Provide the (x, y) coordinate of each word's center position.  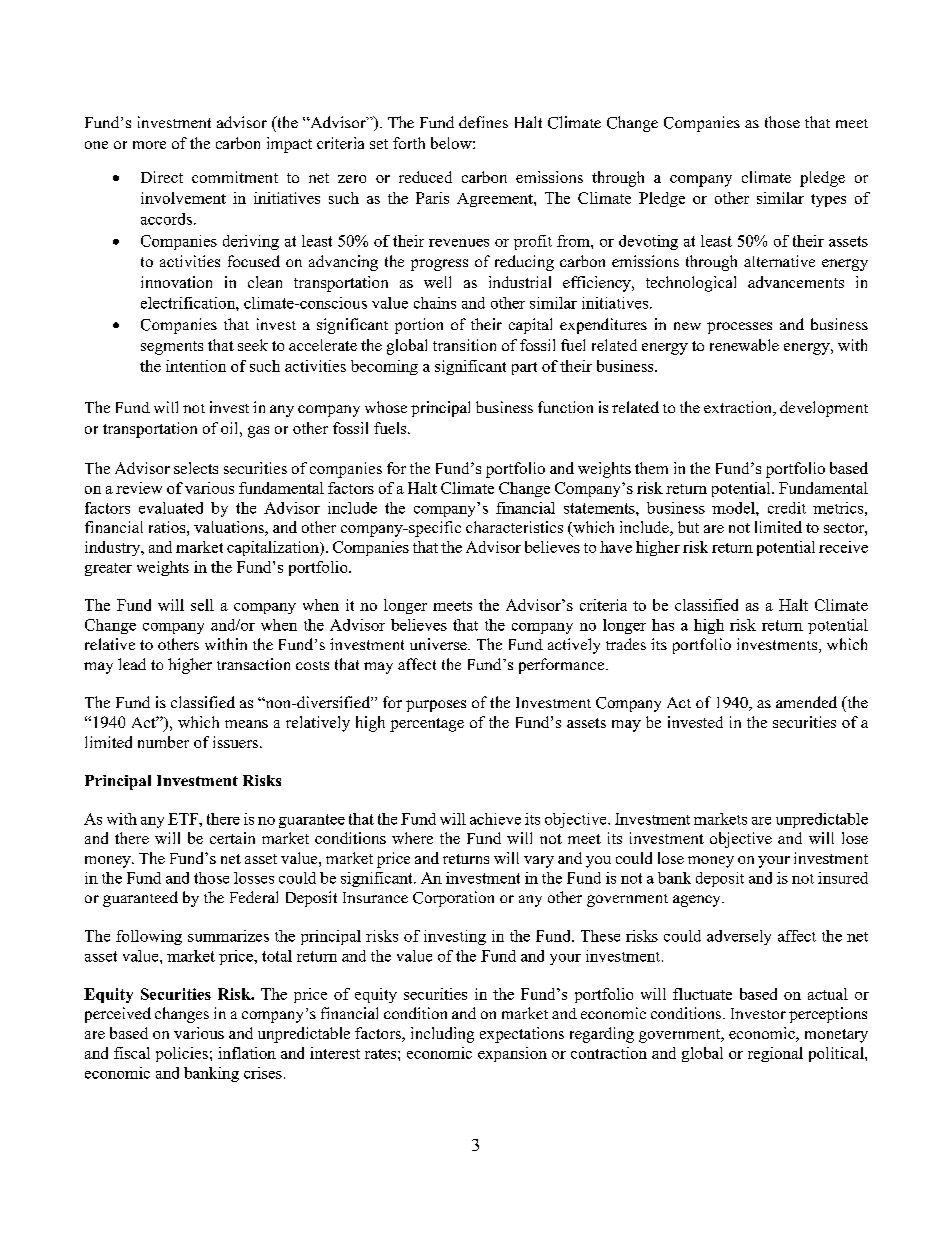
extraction (739, 408)
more (149, 145)
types (828, 200)
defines (483, 122)
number (163, 742)
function (565, 407)
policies (182, 1054)
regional (775, 1054)
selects (196, 468)
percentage (427, 725)
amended (806, 702)
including (442, 1035)
